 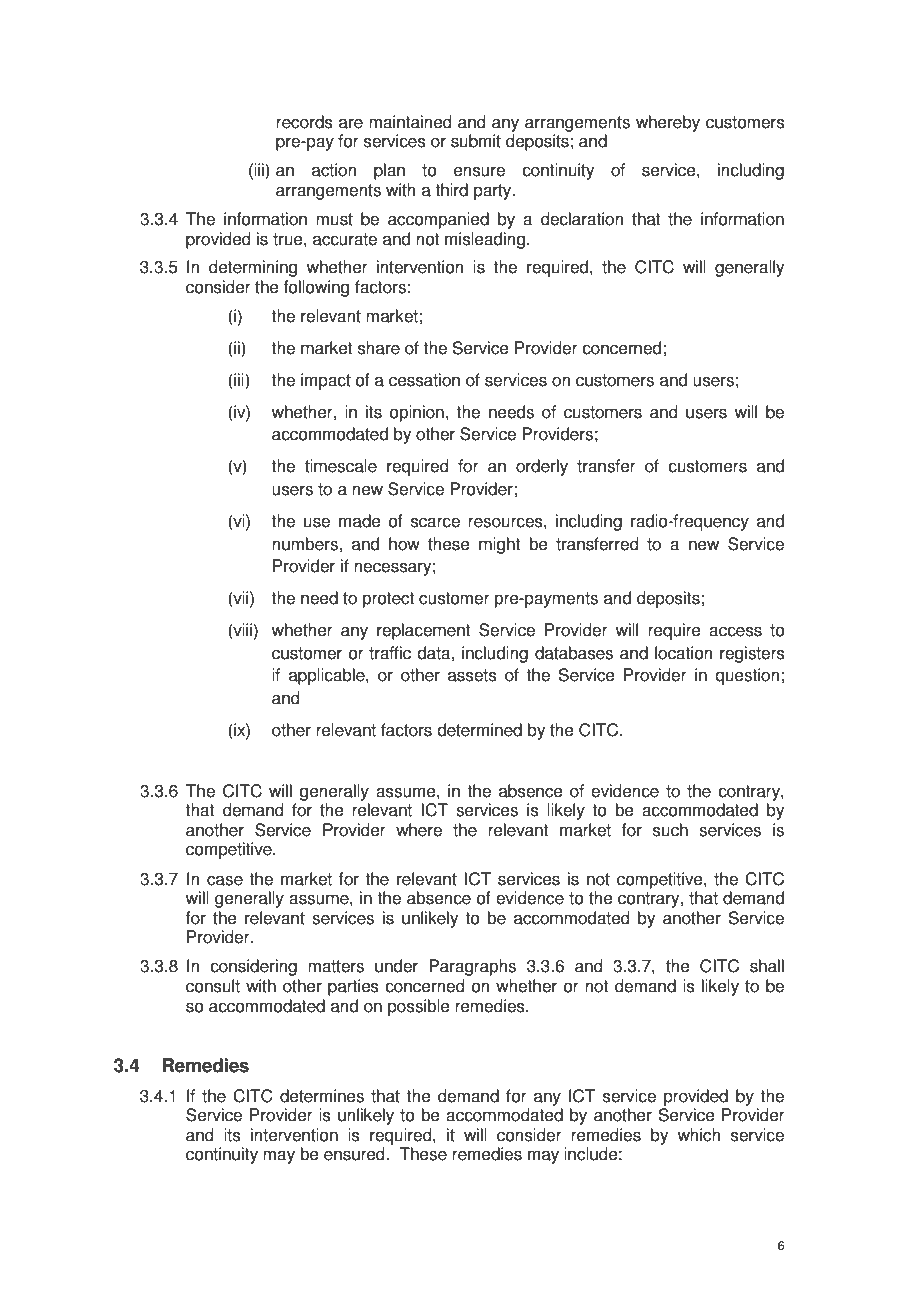 I want to click on declaration, so click(x=582, y=219).
